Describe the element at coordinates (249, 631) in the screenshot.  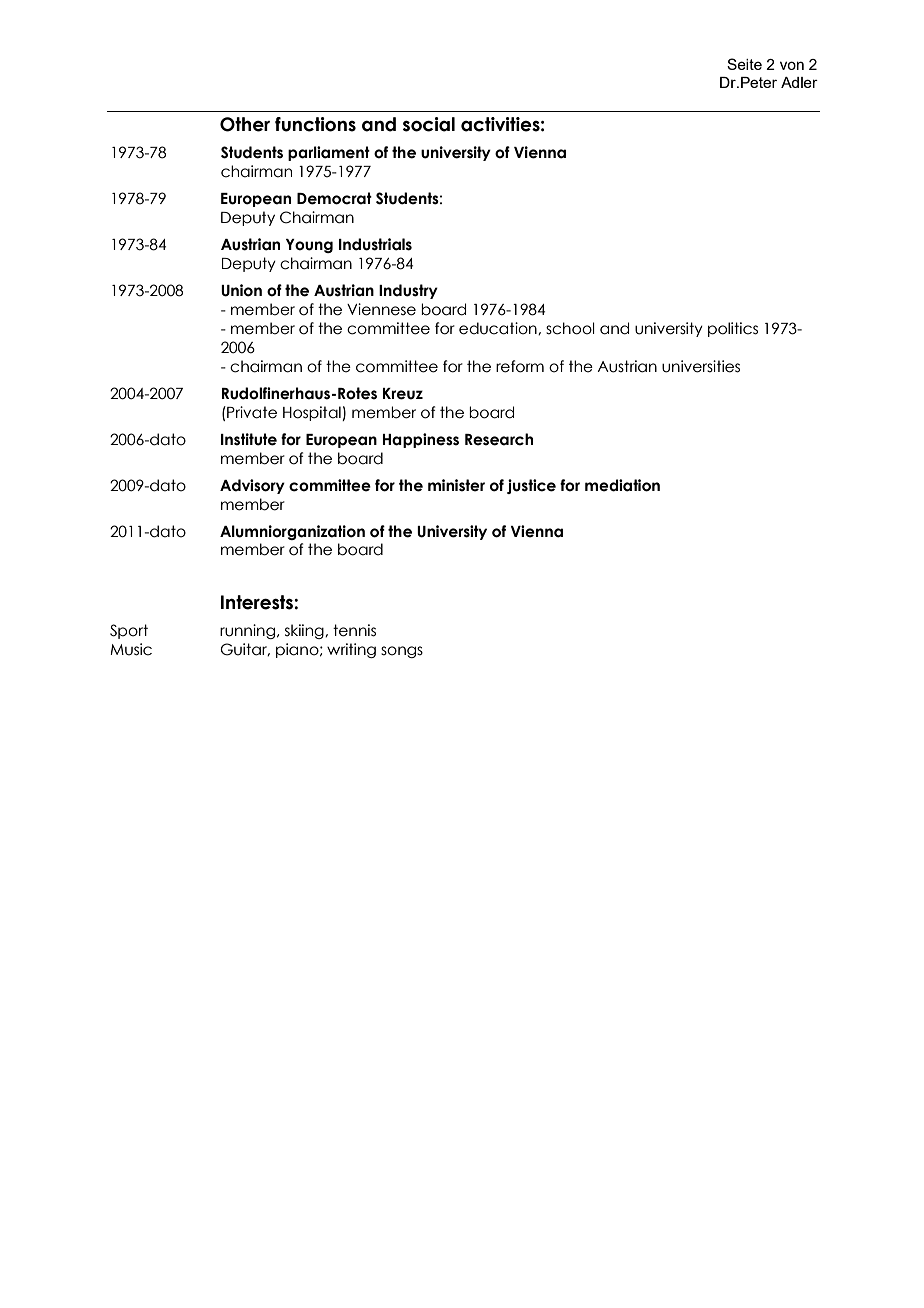
I see `running` at that location.
